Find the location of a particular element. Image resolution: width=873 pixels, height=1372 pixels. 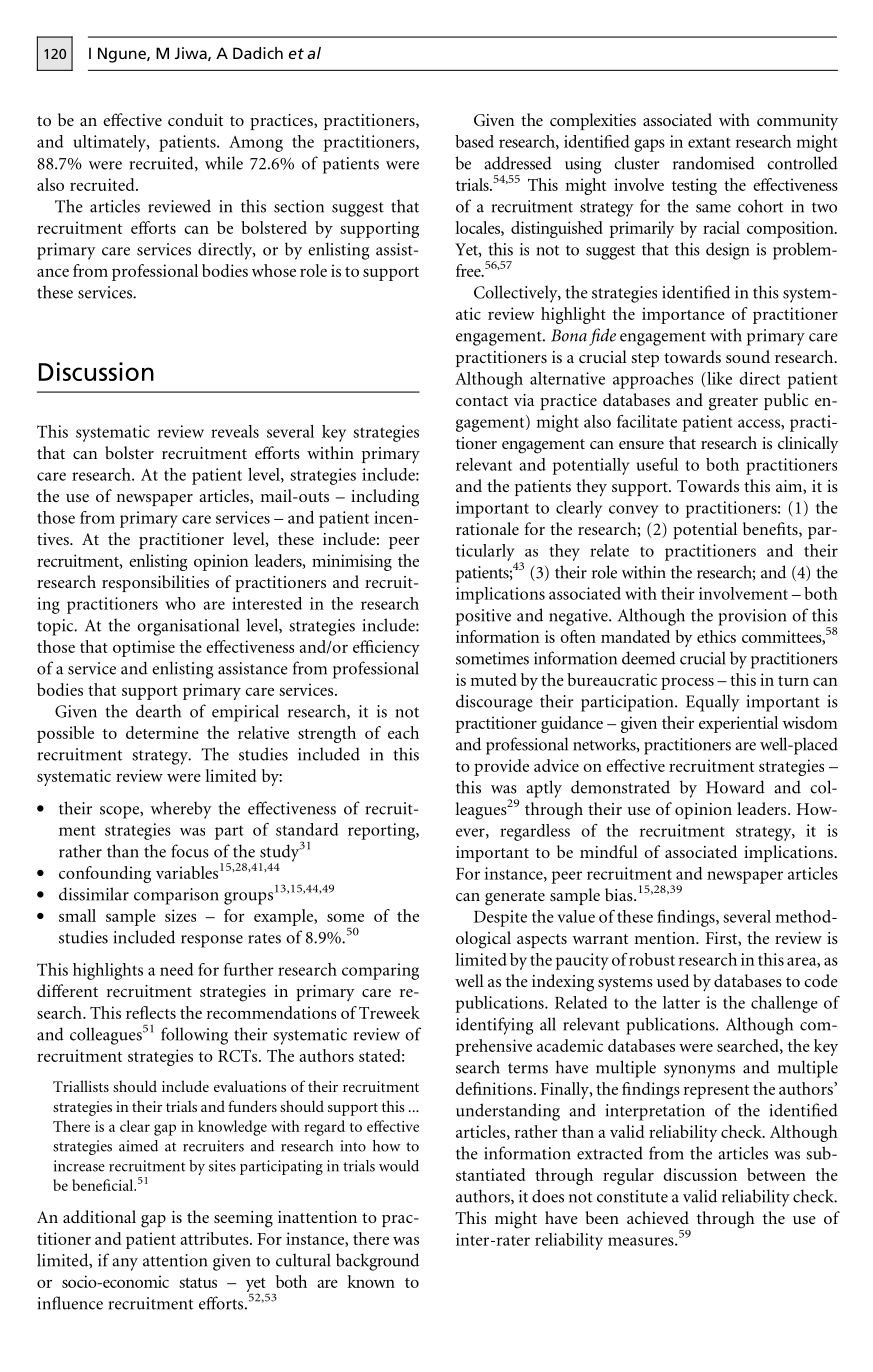

responsibilities is located at coordinates (155, 583).
